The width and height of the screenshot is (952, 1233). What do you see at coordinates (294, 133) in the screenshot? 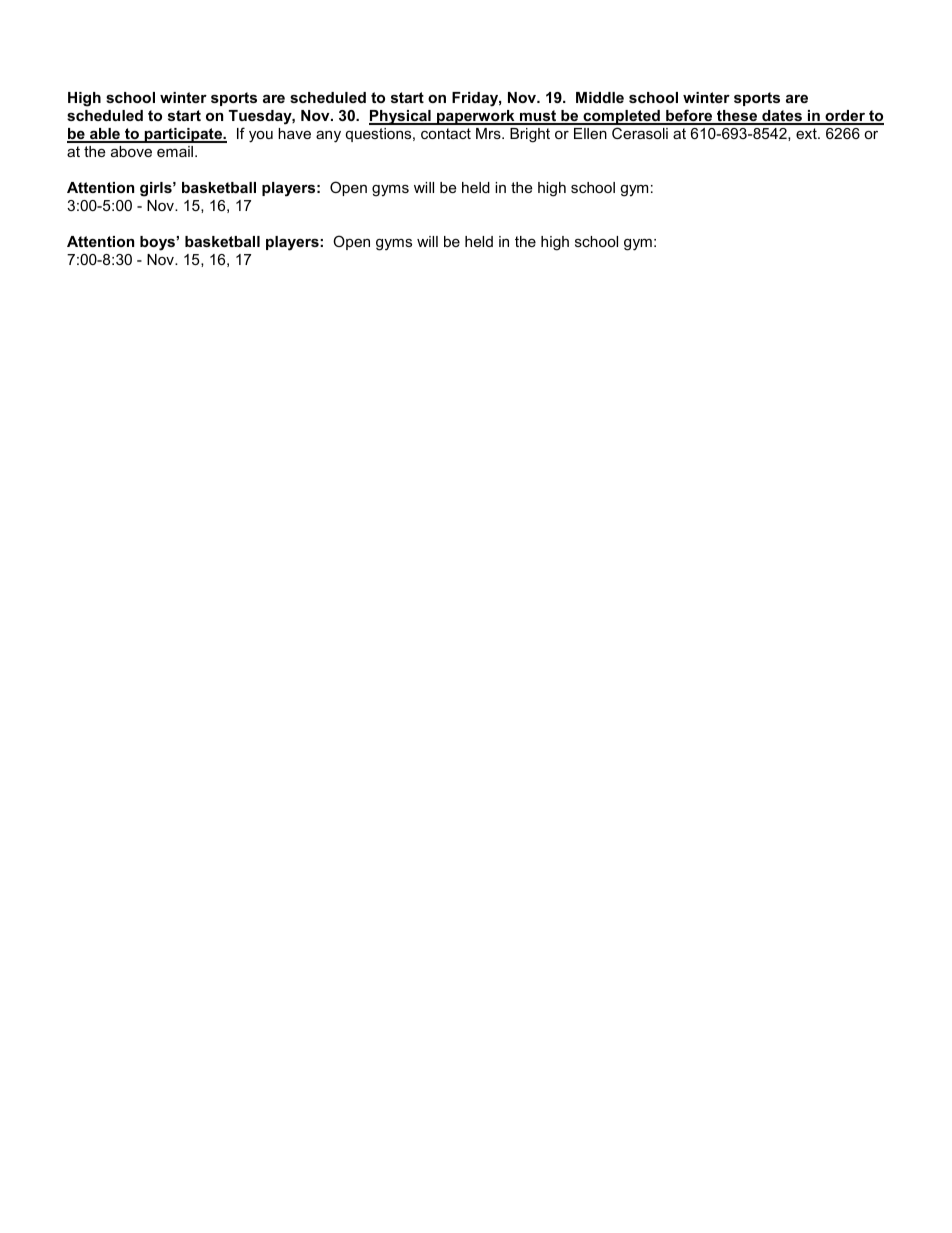
I see `have` at bounding box center [294, 133].
